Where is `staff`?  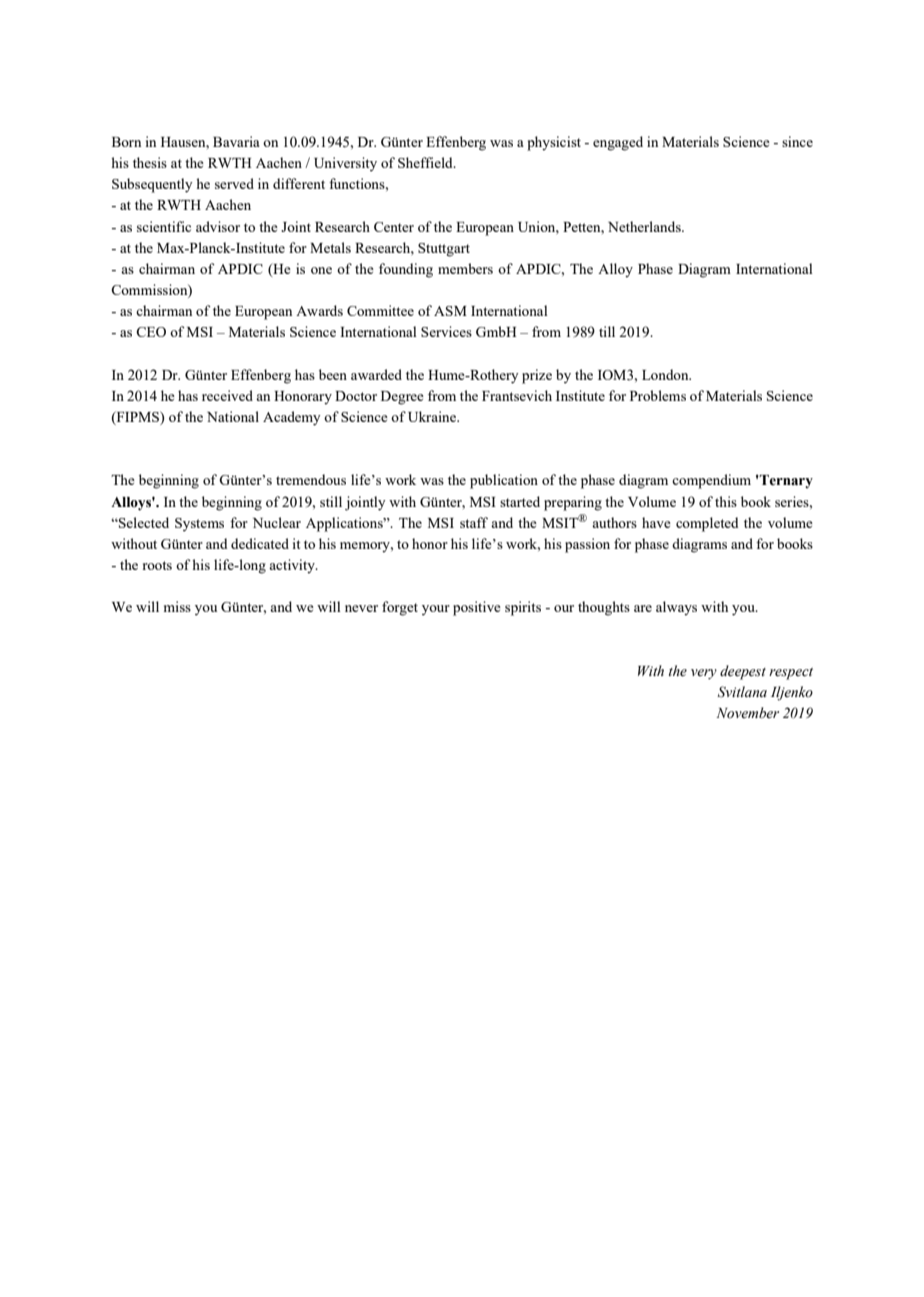
staff is located at coordinates (474, 522).
